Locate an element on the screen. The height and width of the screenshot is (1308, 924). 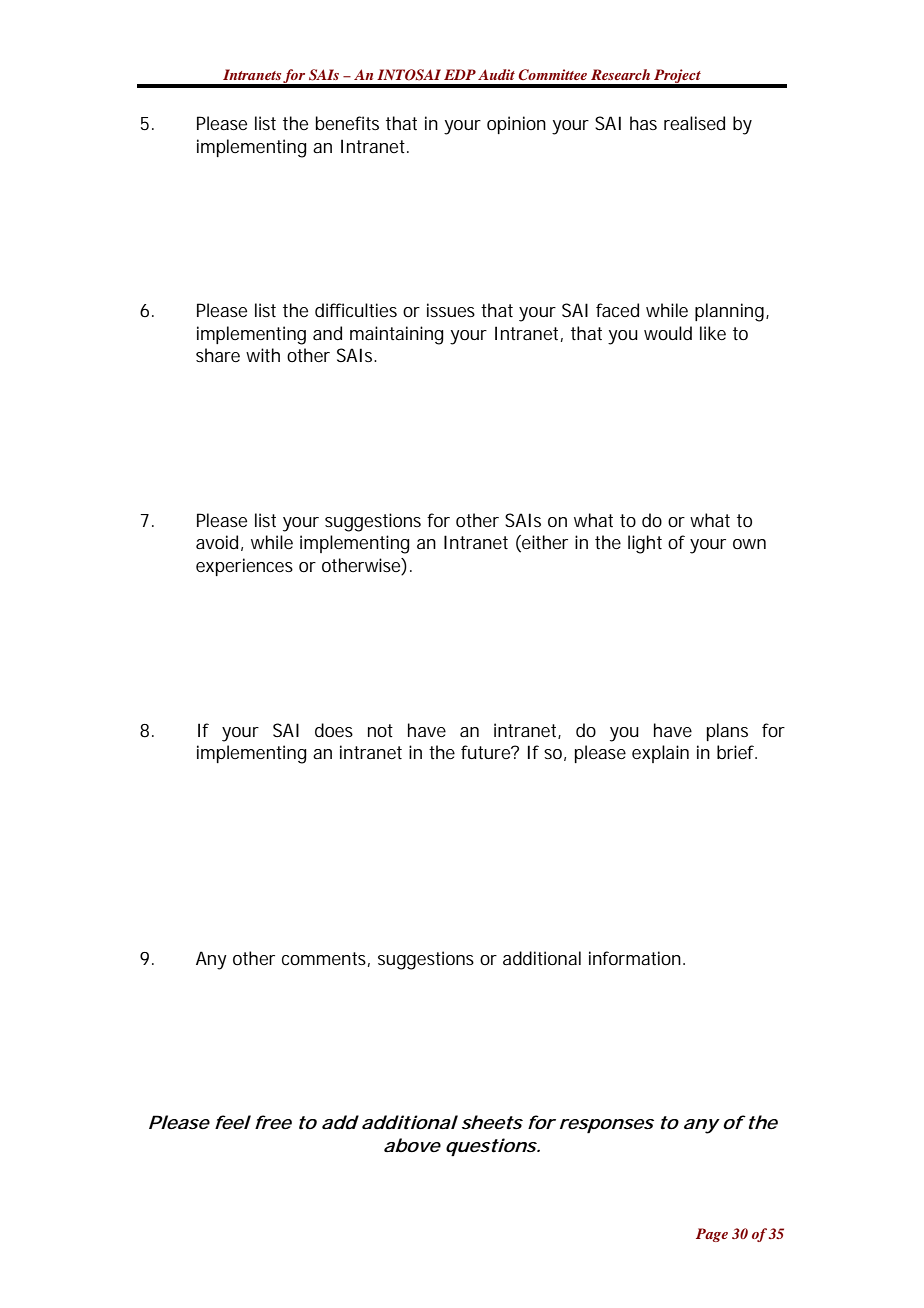
explain is located at coordinates (660, 754).
